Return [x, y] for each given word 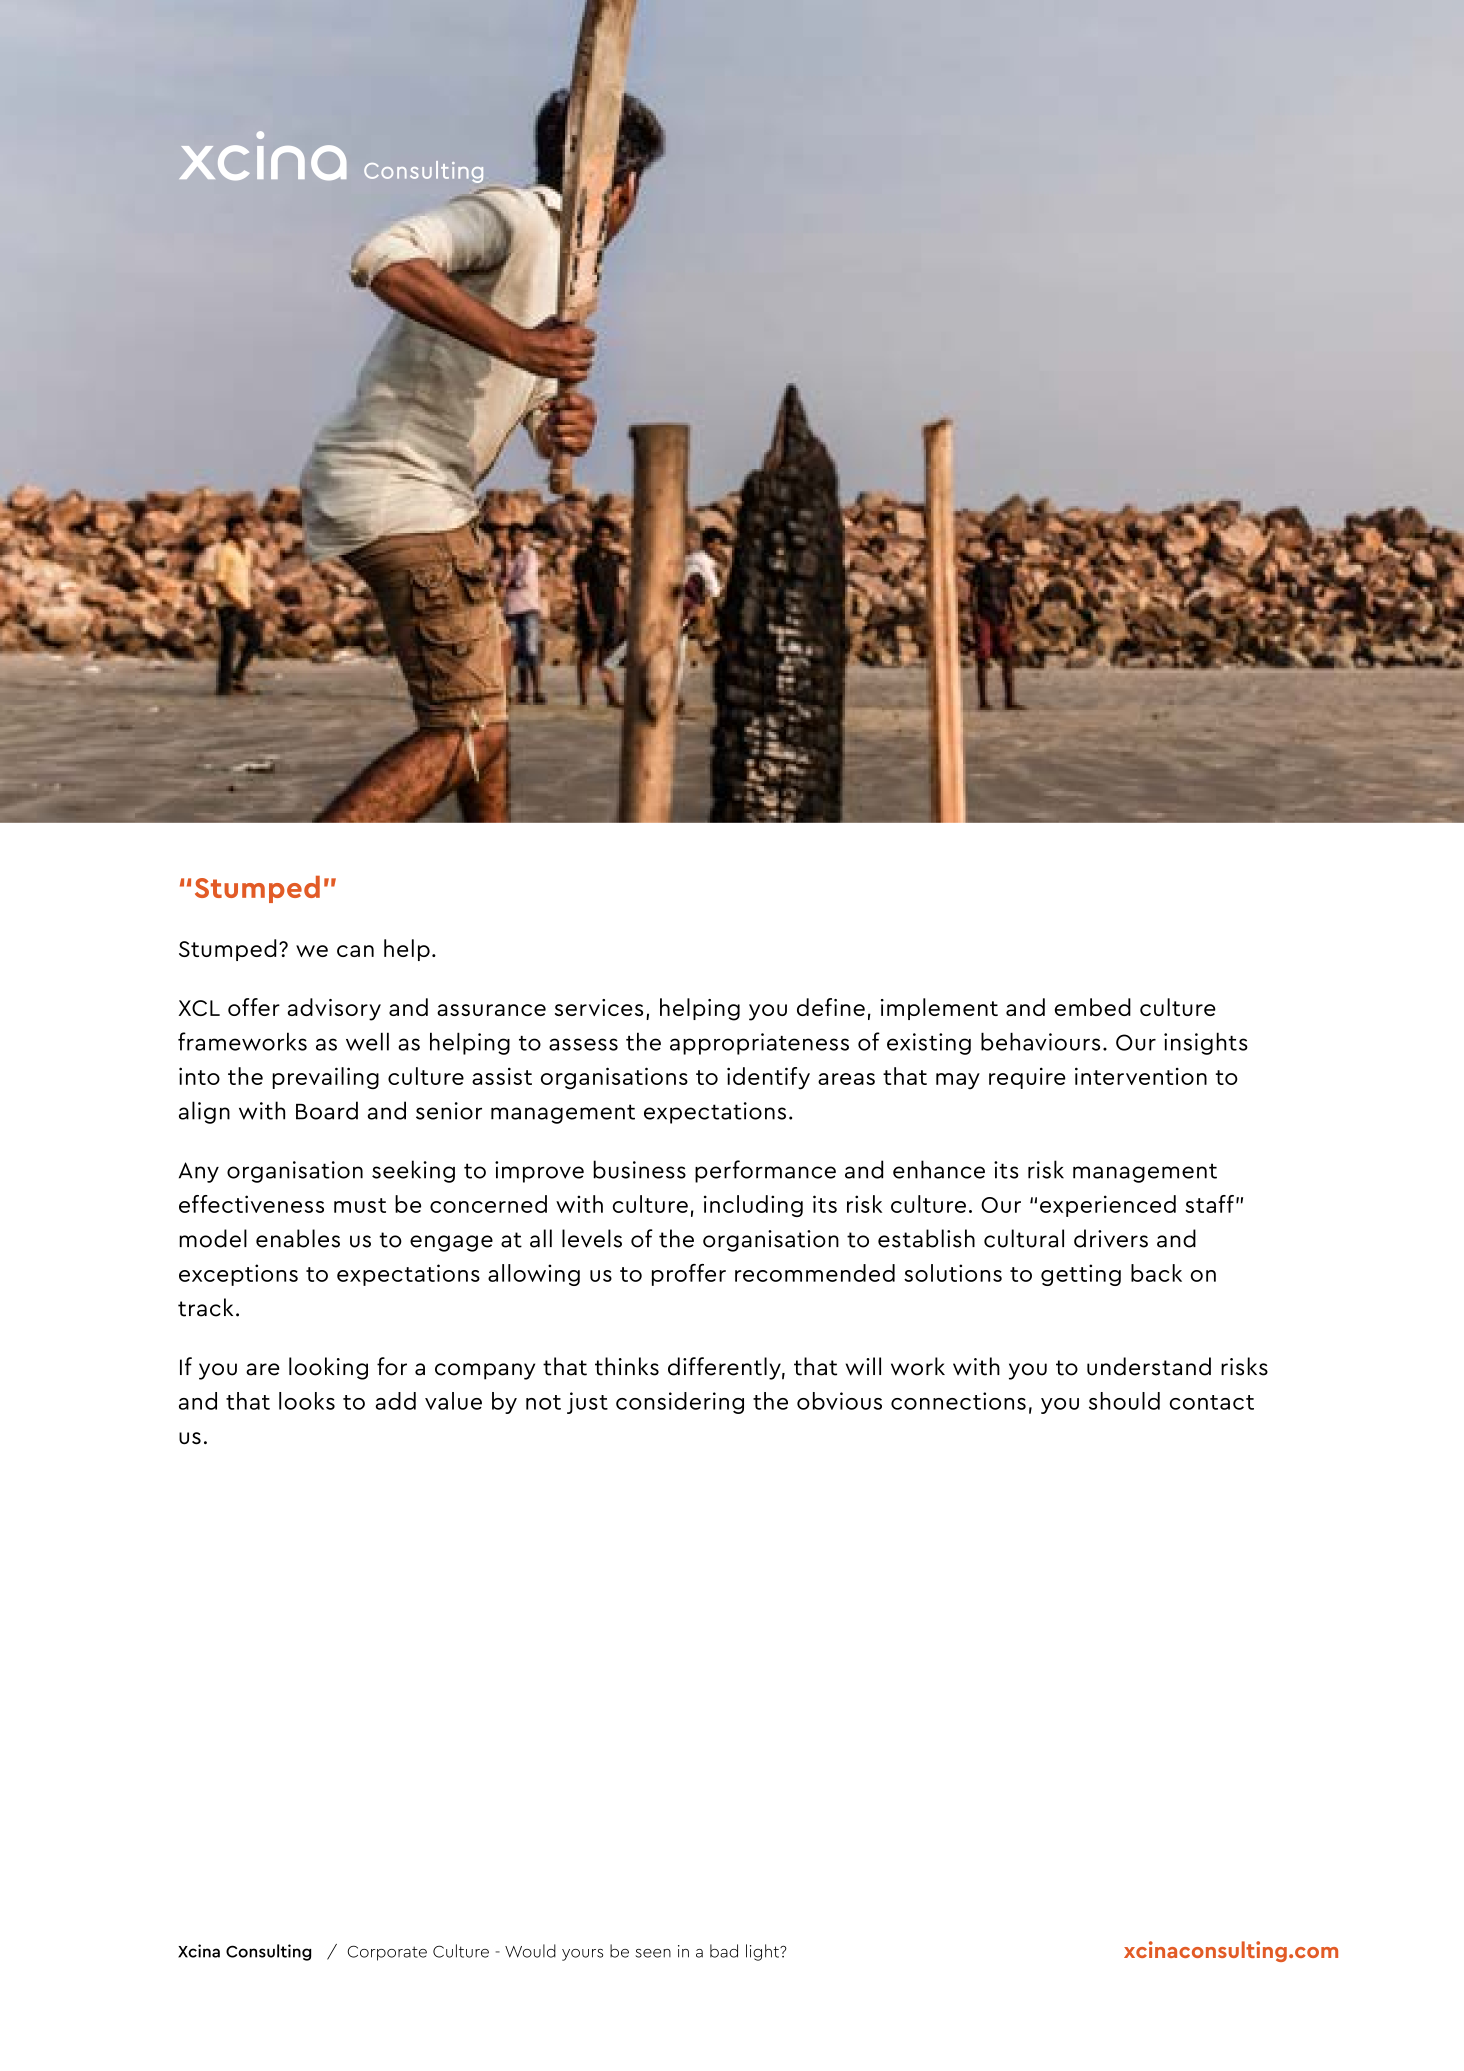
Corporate [387, 1953]
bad [724, 1951]
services [599, 1007]
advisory [334, 1009]
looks [307, 1401]
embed [1093, 1007]
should [1124, 1401]
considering [680, 1403]
